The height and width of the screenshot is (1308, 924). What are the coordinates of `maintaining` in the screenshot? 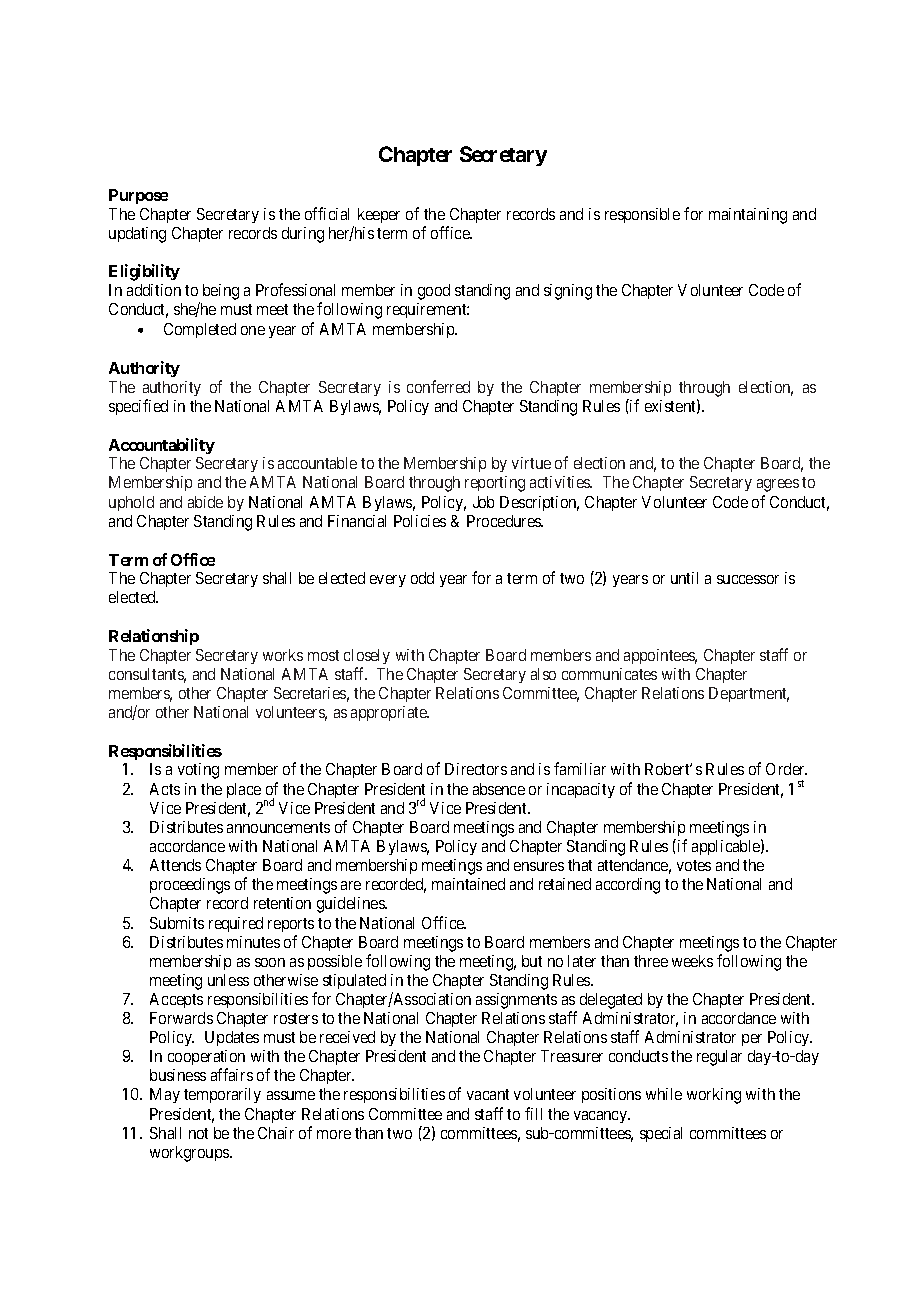 It's located at (748, 216).
